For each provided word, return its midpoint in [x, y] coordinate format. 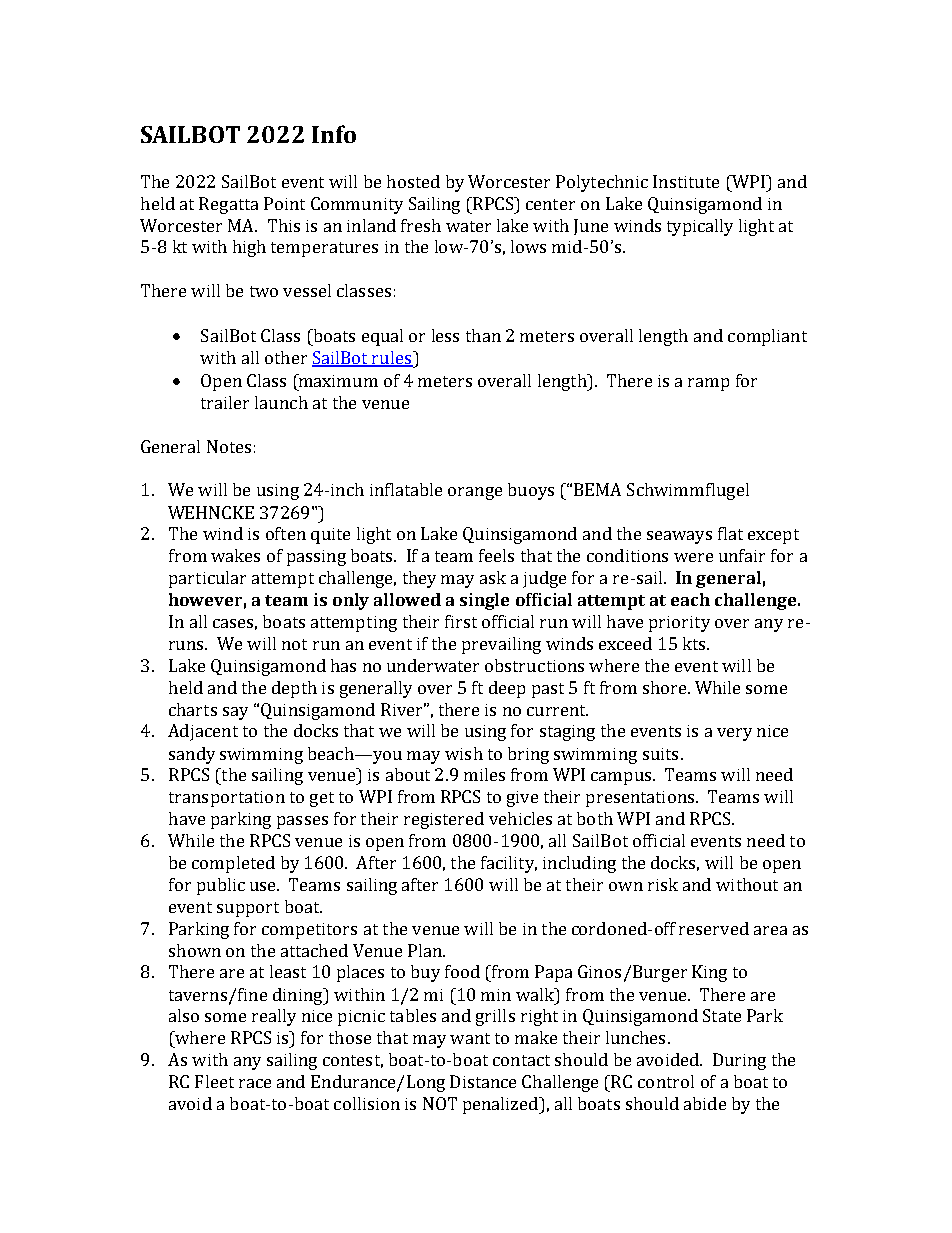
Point [284, 203]
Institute [686, 181]
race [255, 1083]
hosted [413, 181]
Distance [483, 1081]
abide [705, 1103]
